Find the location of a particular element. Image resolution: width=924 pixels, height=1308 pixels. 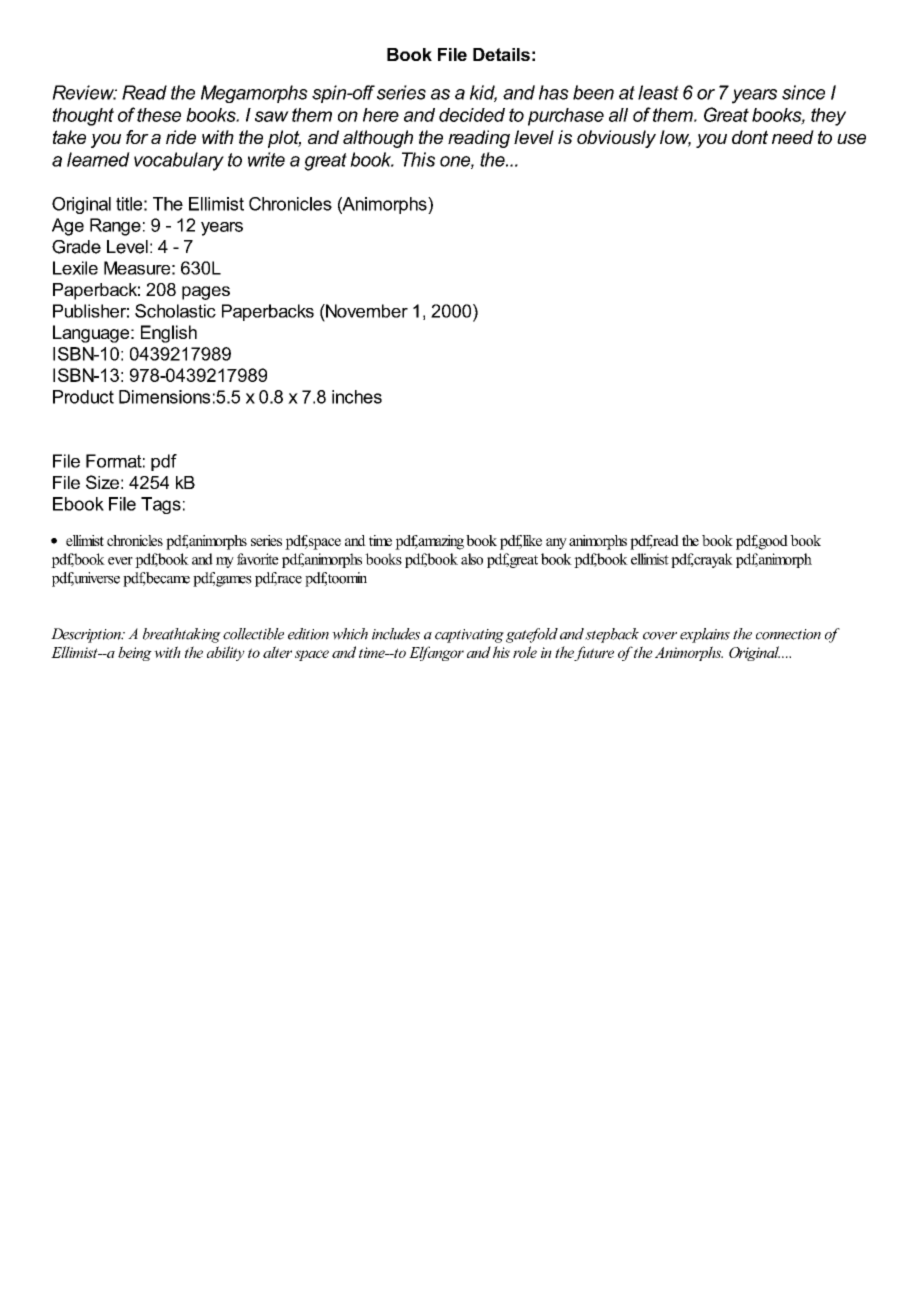

Review is located at coordinates (84, 92).
